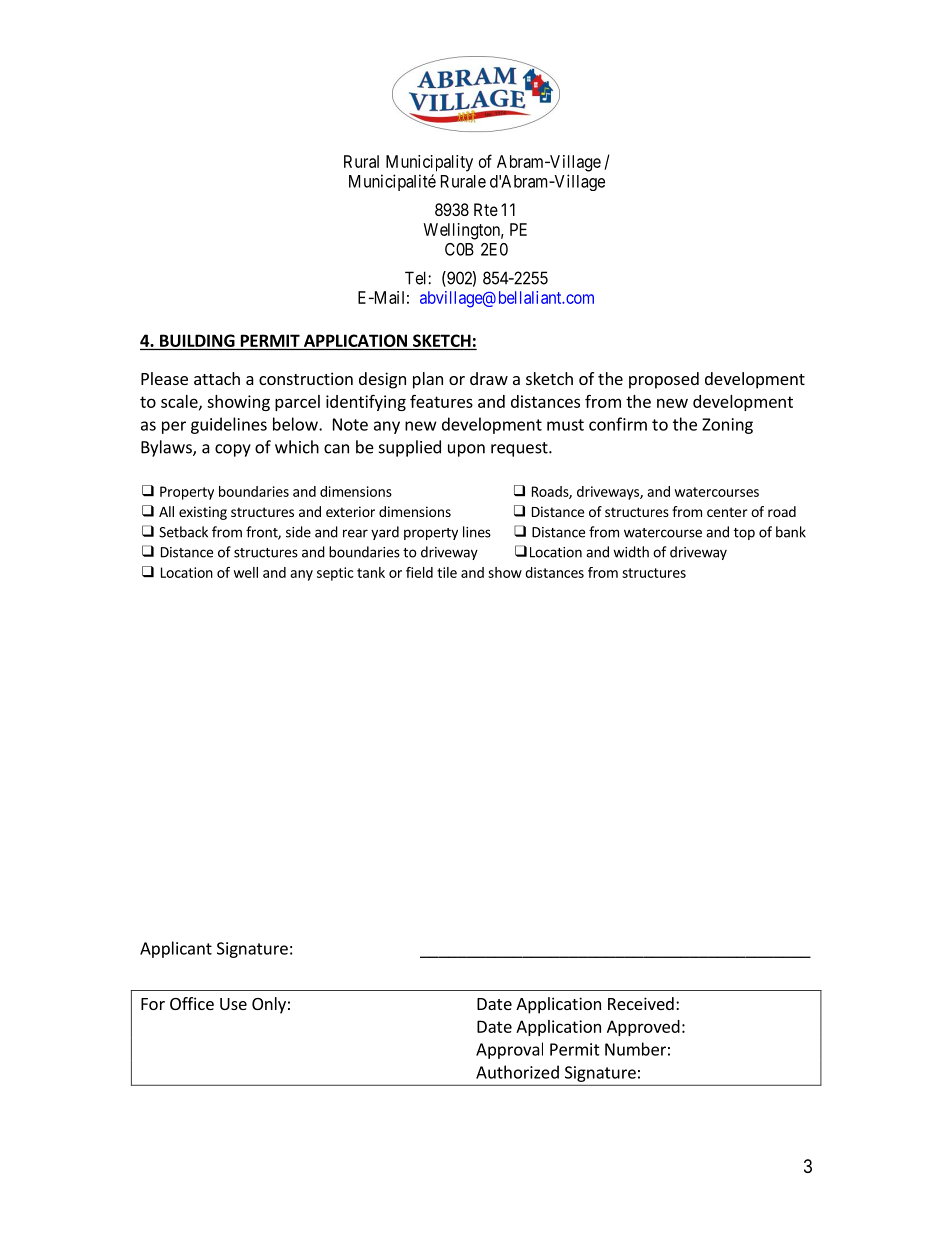  Describe the element at coordinates (643, 1028) in the screenshot. I see `Approved` at that location.
